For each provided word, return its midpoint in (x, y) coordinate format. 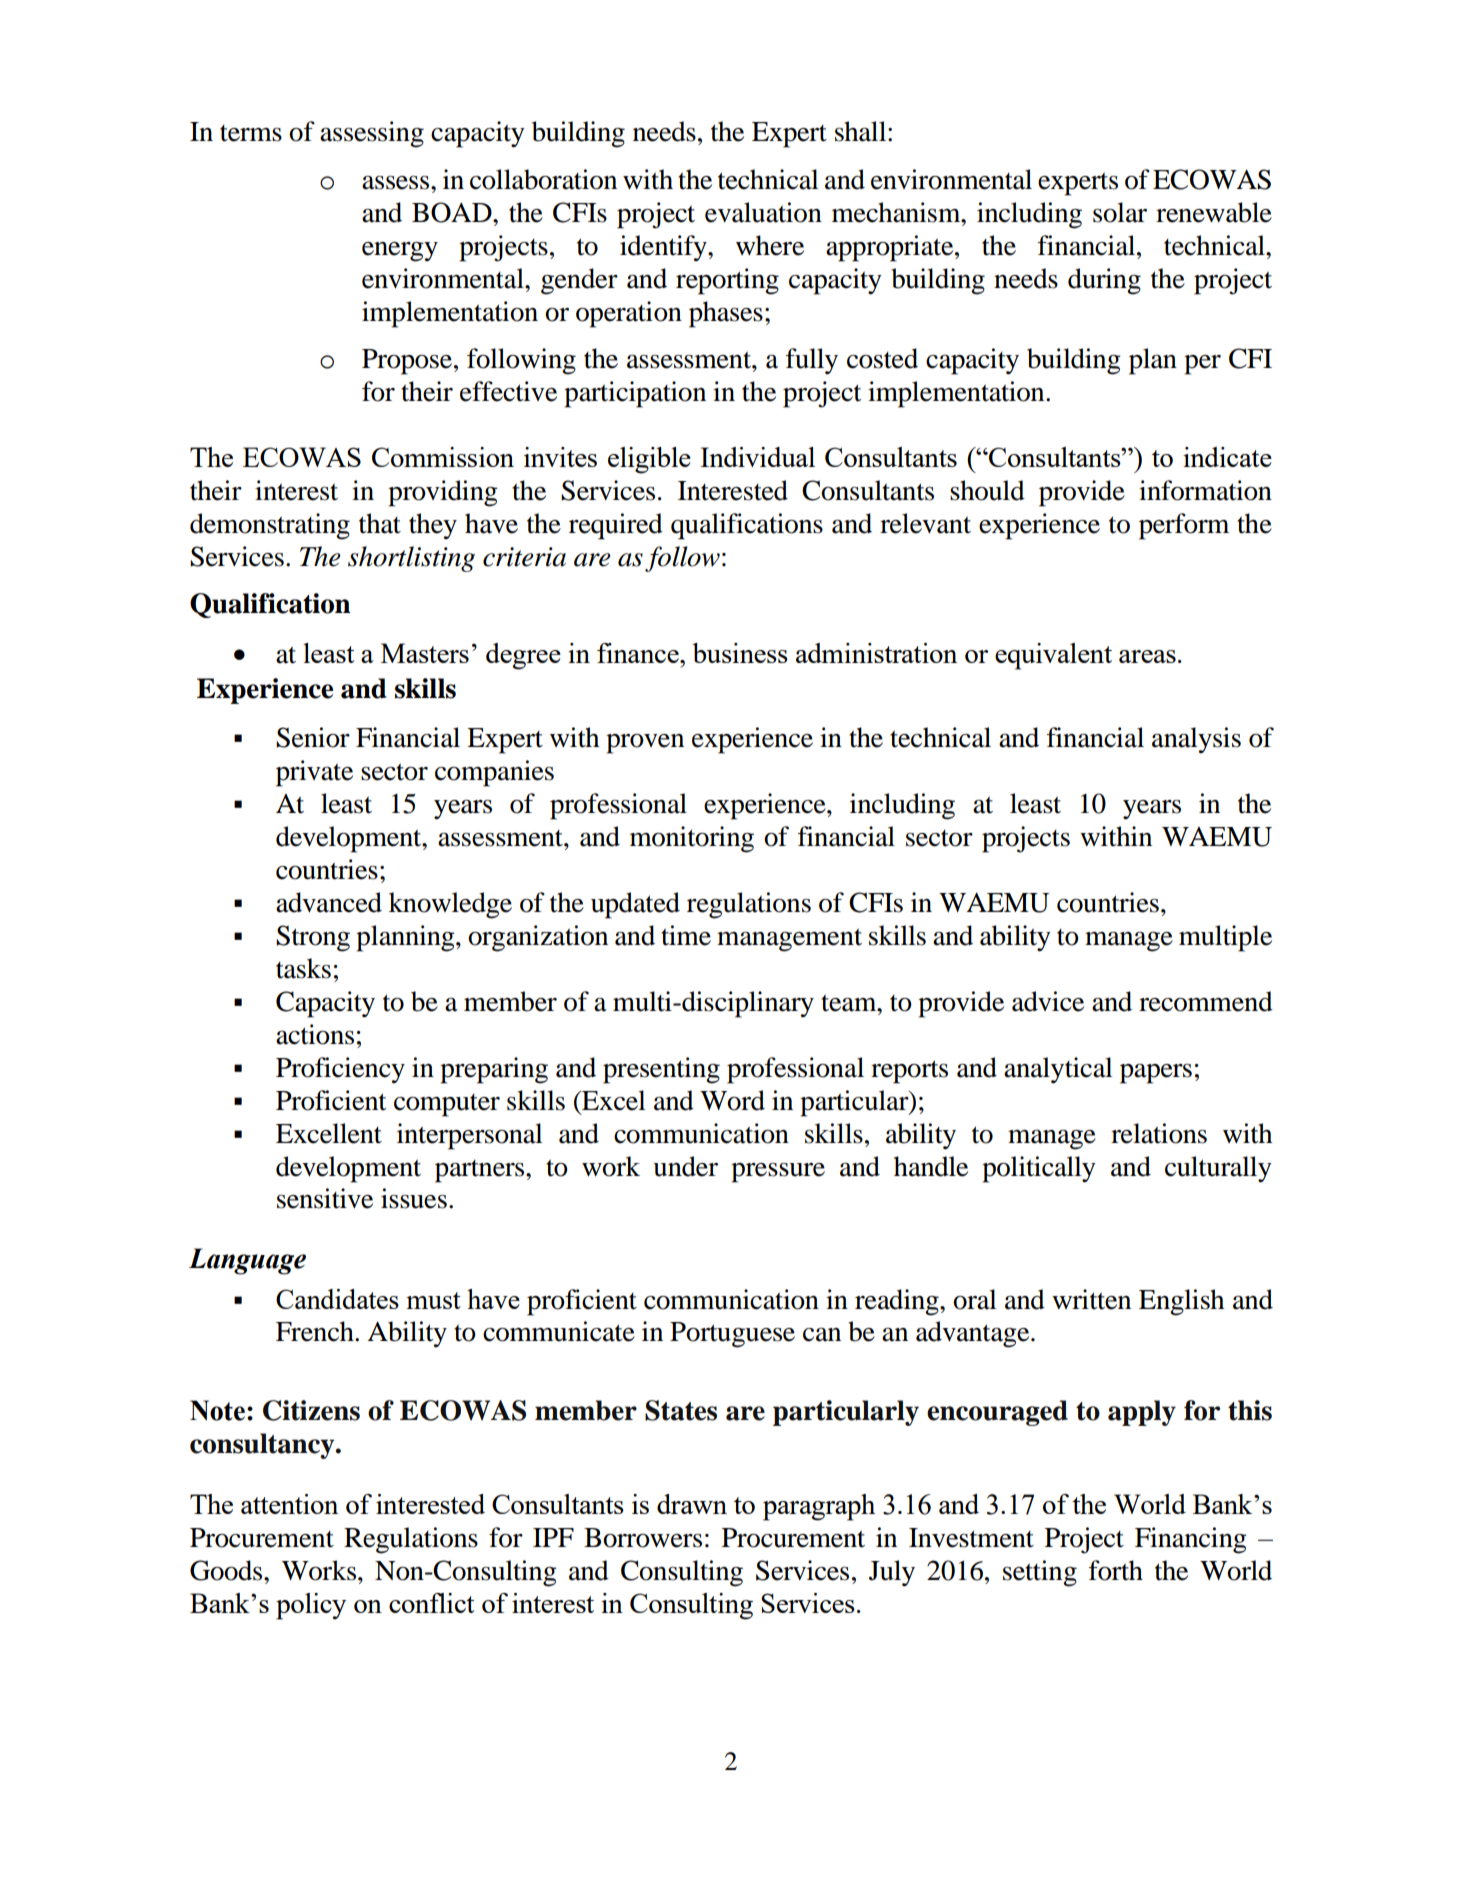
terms (251, 133)
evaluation (763, 212)
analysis (1196, 740)
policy (311, 1606)
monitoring (692, 839)
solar (1120, 212)
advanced (329, 902)
